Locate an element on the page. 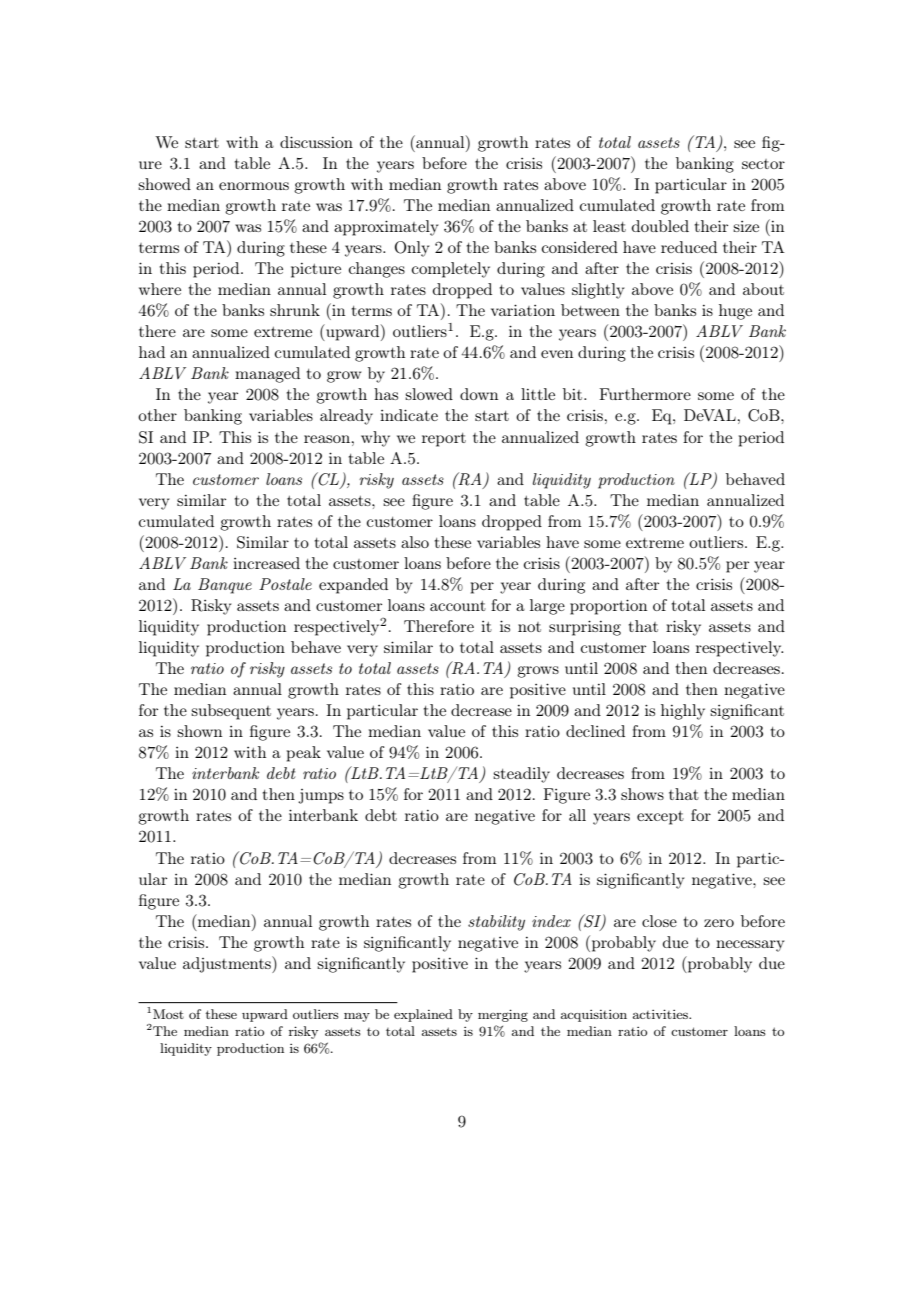 The height and width of the page is (1308, 924). sector is located at coordinates (763, 164).
